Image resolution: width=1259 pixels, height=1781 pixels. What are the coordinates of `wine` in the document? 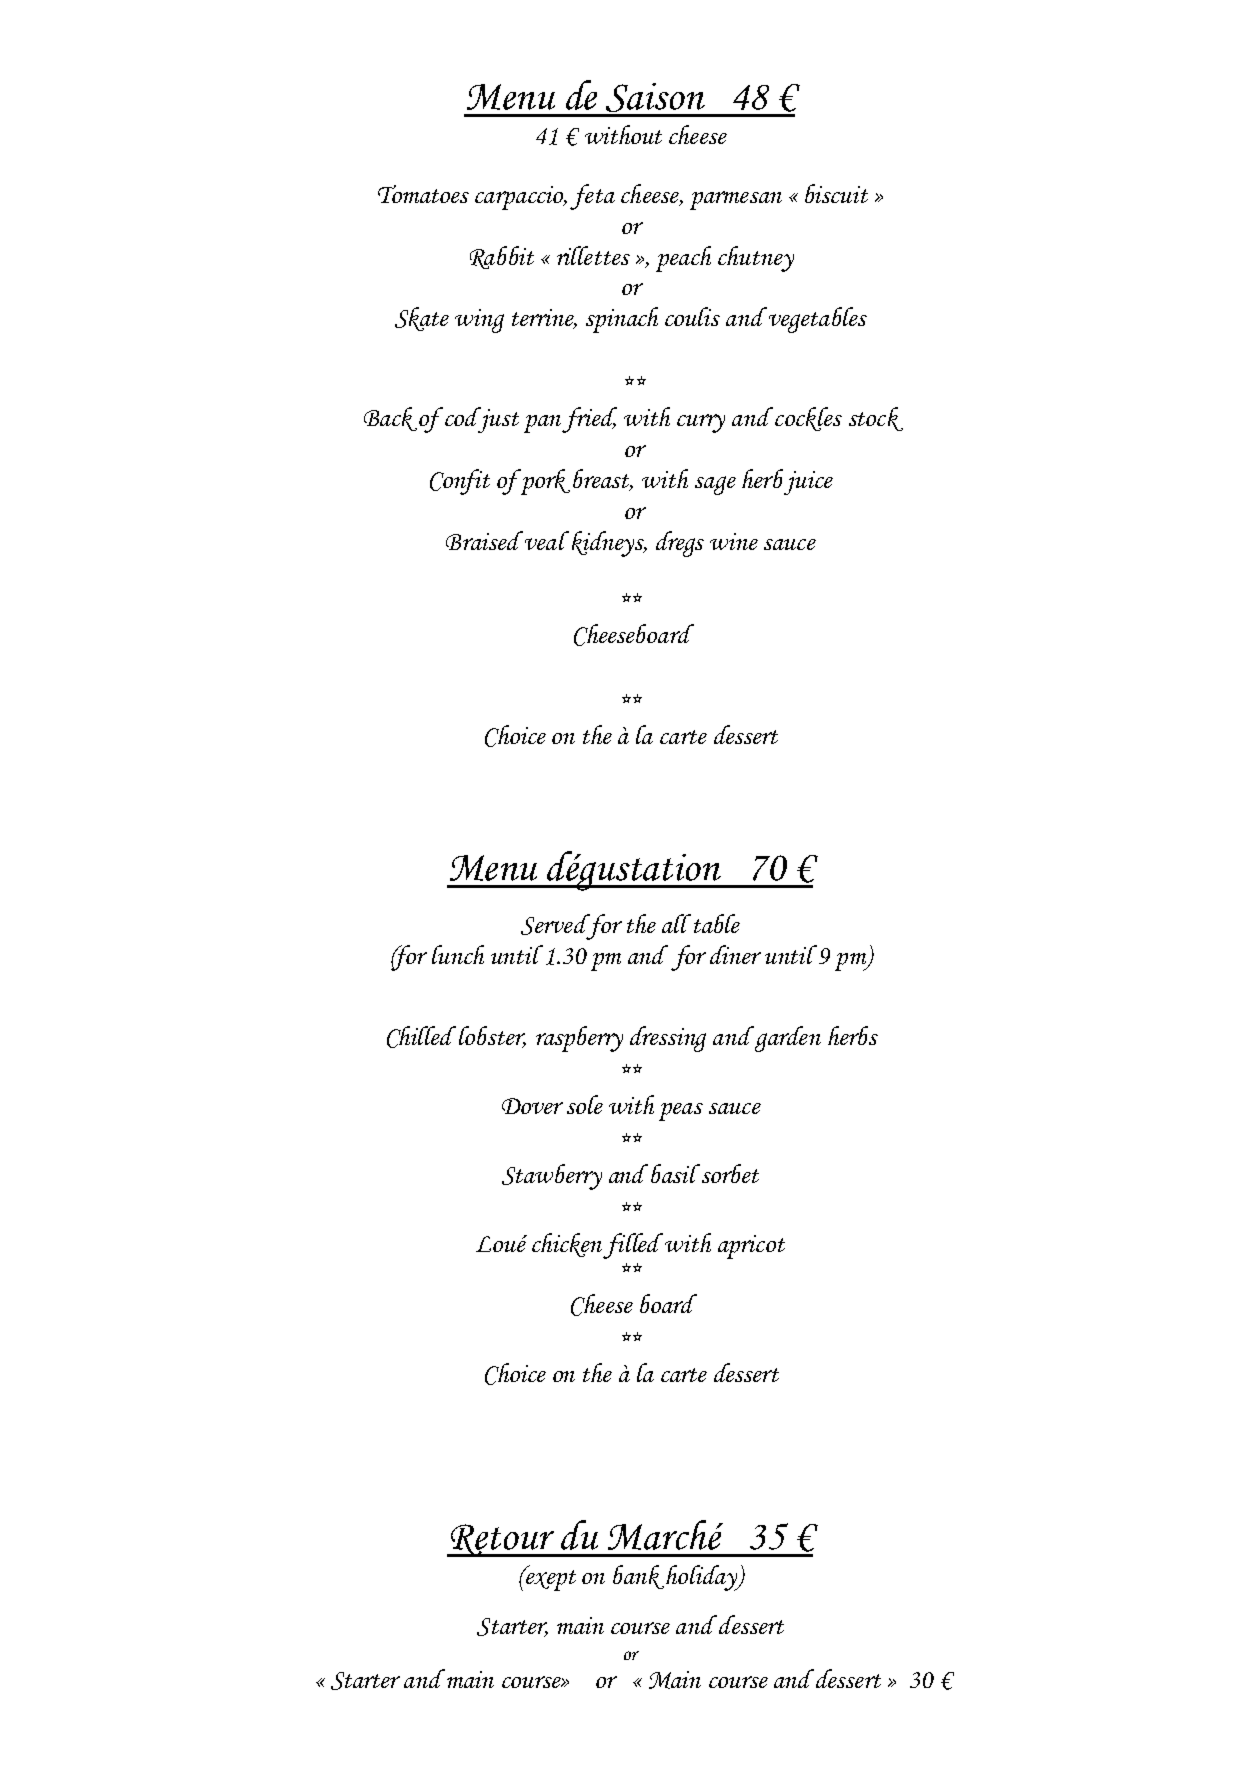 It's located at (734, 541).
